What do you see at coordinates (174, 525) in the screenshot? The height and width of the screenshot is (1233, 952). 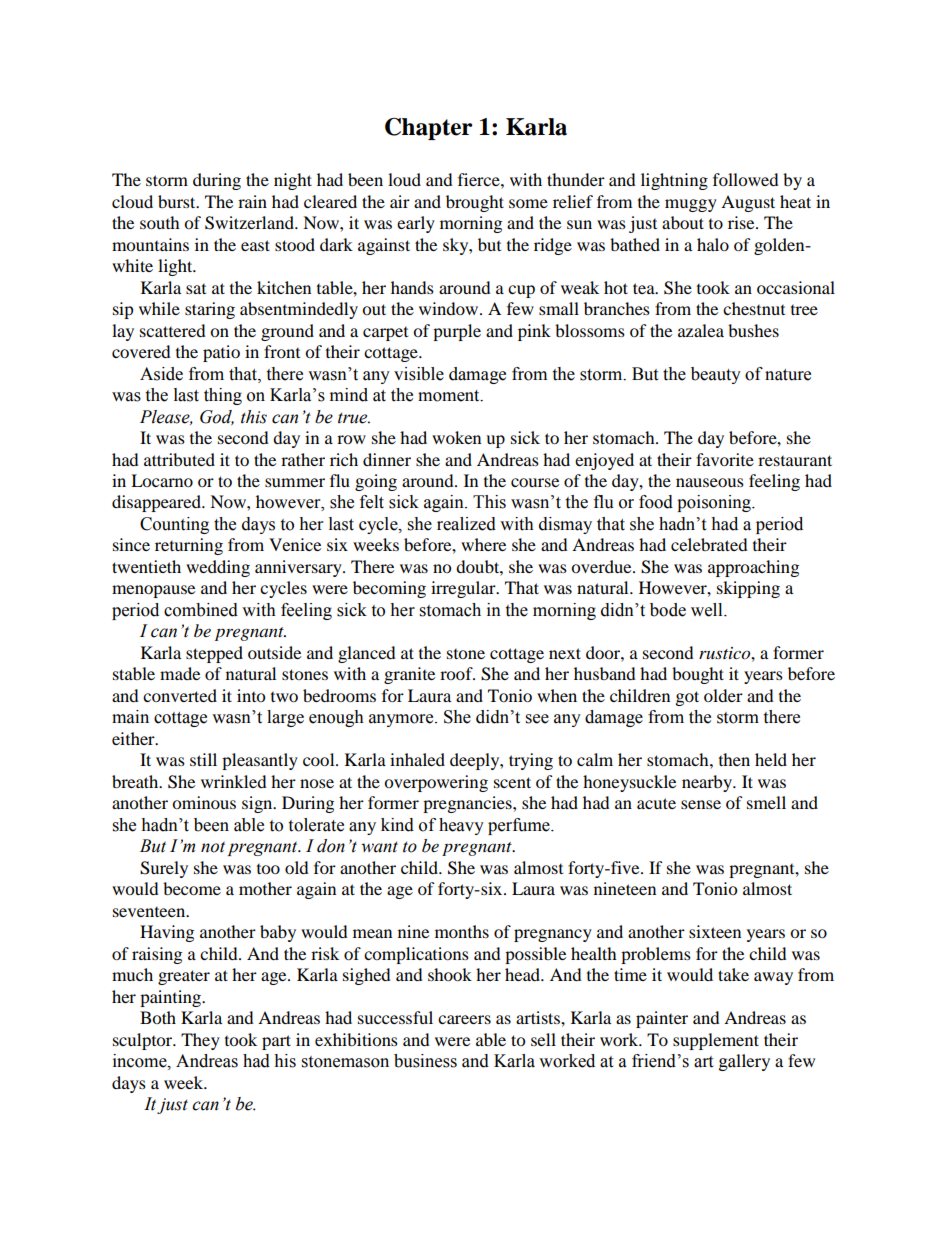 I see `Counting` at bounding box center [174, 525].
